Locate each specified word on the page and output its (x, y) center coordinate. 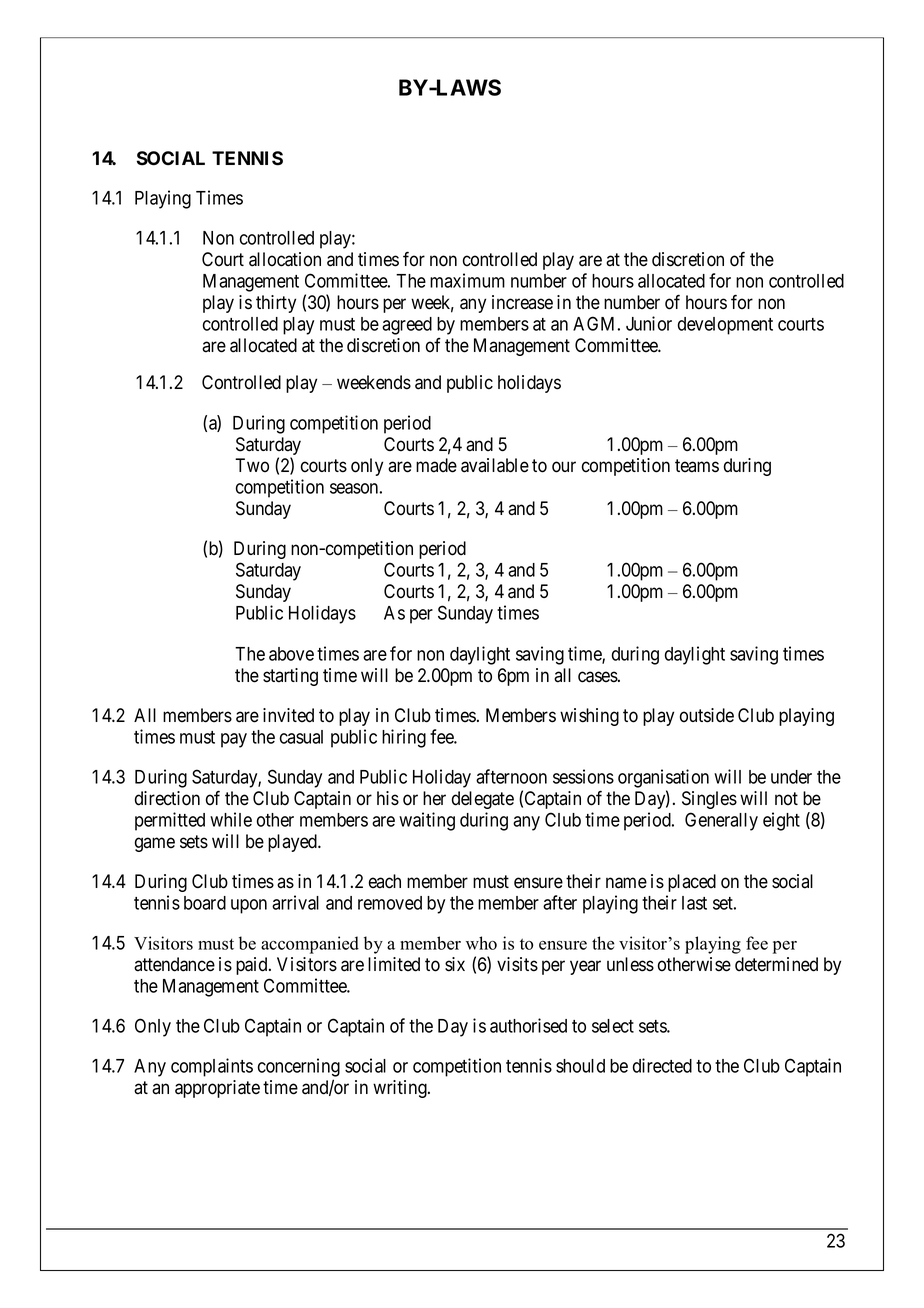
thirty (276, 304)
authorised (528, 1025)
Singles (709, 800)
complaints (212, 1067)
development (725, 326)
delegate (483, 800)
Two (252, 465)
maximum (467, 280)
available (495, 465)
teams (697, 466)
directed (662, 1065)
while (231, 819)
